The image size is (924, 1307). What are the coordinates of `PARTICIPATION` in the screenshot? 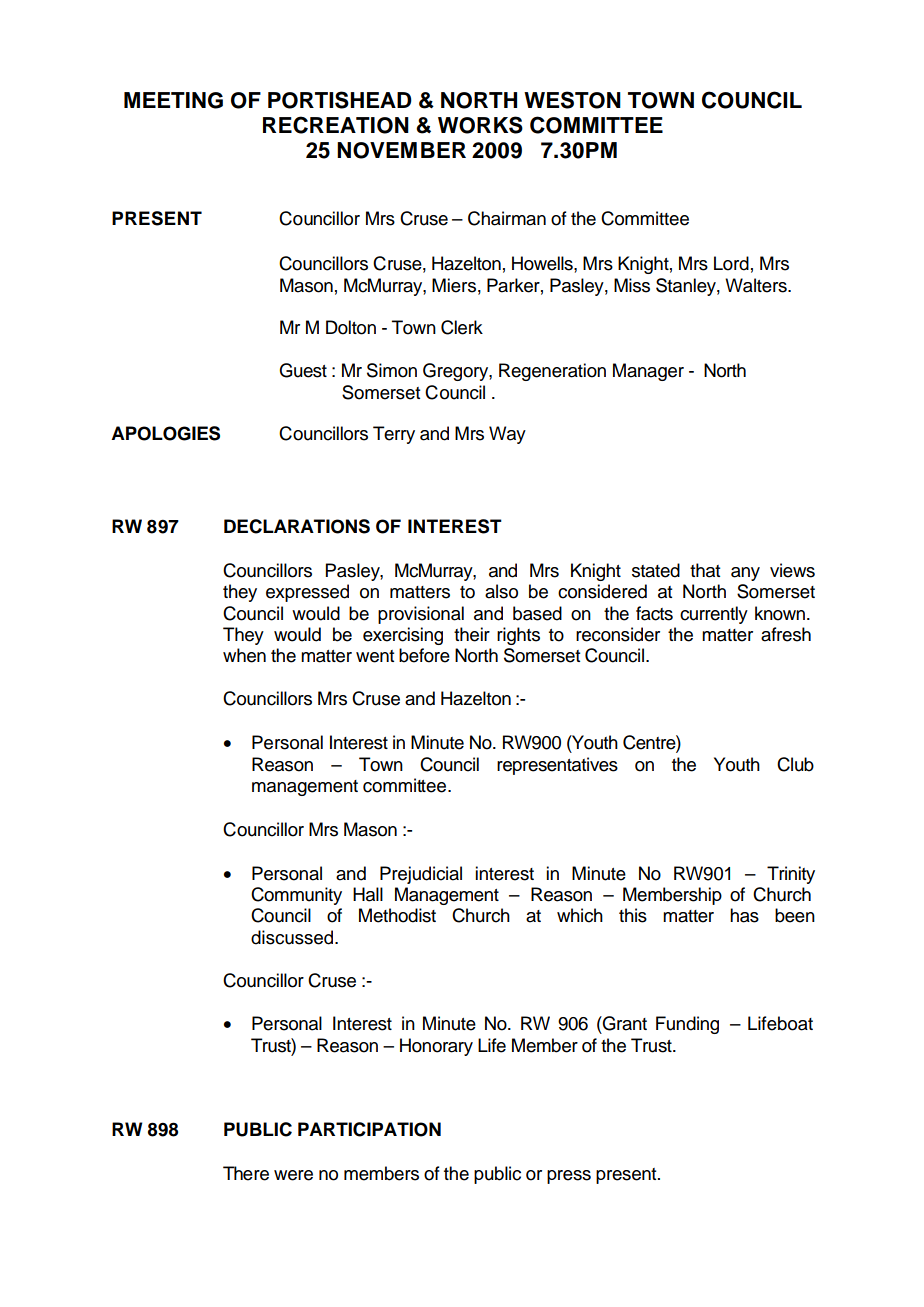 It's located at (369, 1129).
